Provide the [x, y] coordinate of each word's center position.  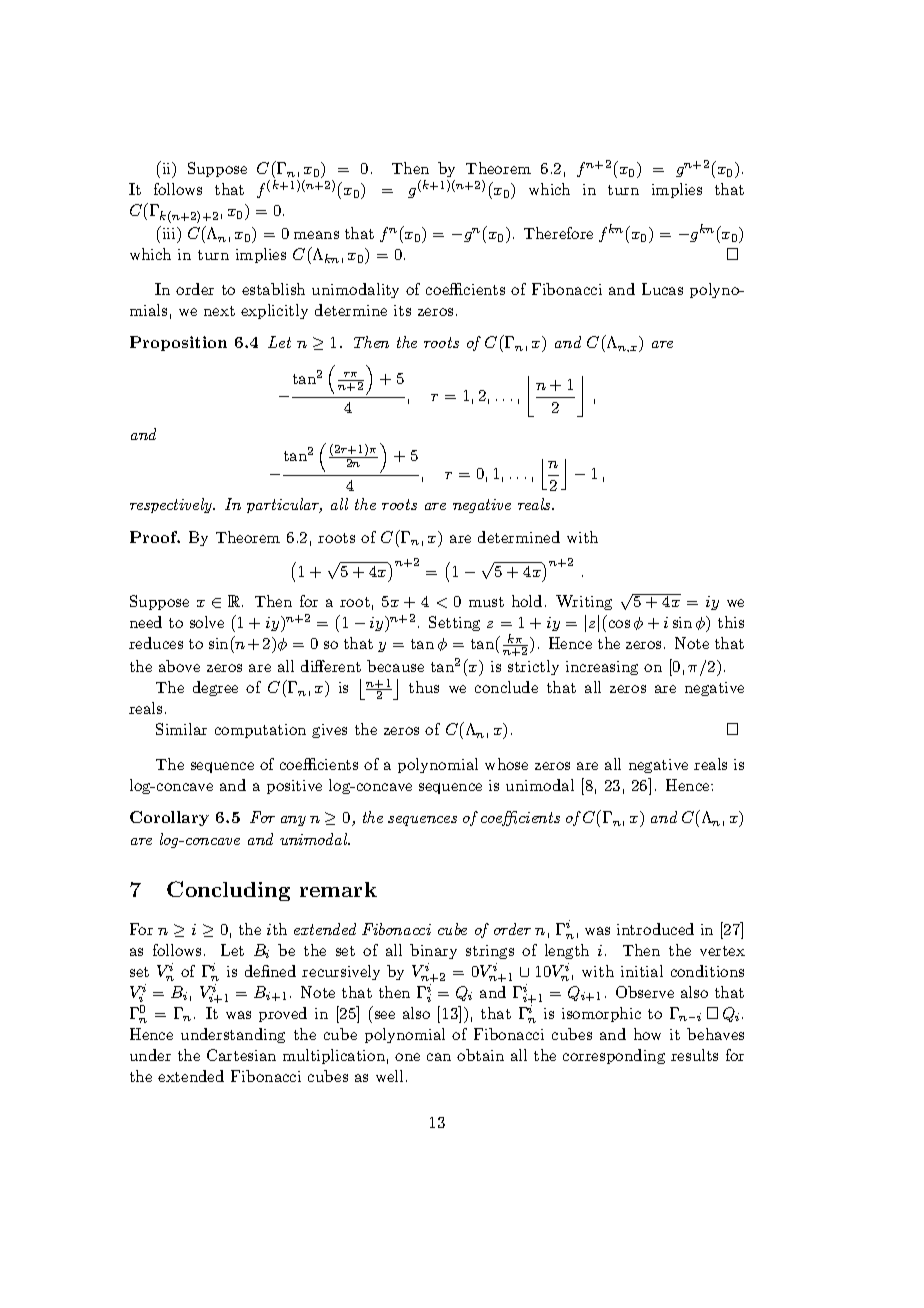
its [402, 310]
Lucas [662, 289]
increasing [602, 668]
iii [169, 232]
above [179, 666]
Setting [454, 623]
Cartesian [241, 1055]
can [439, 1057]
